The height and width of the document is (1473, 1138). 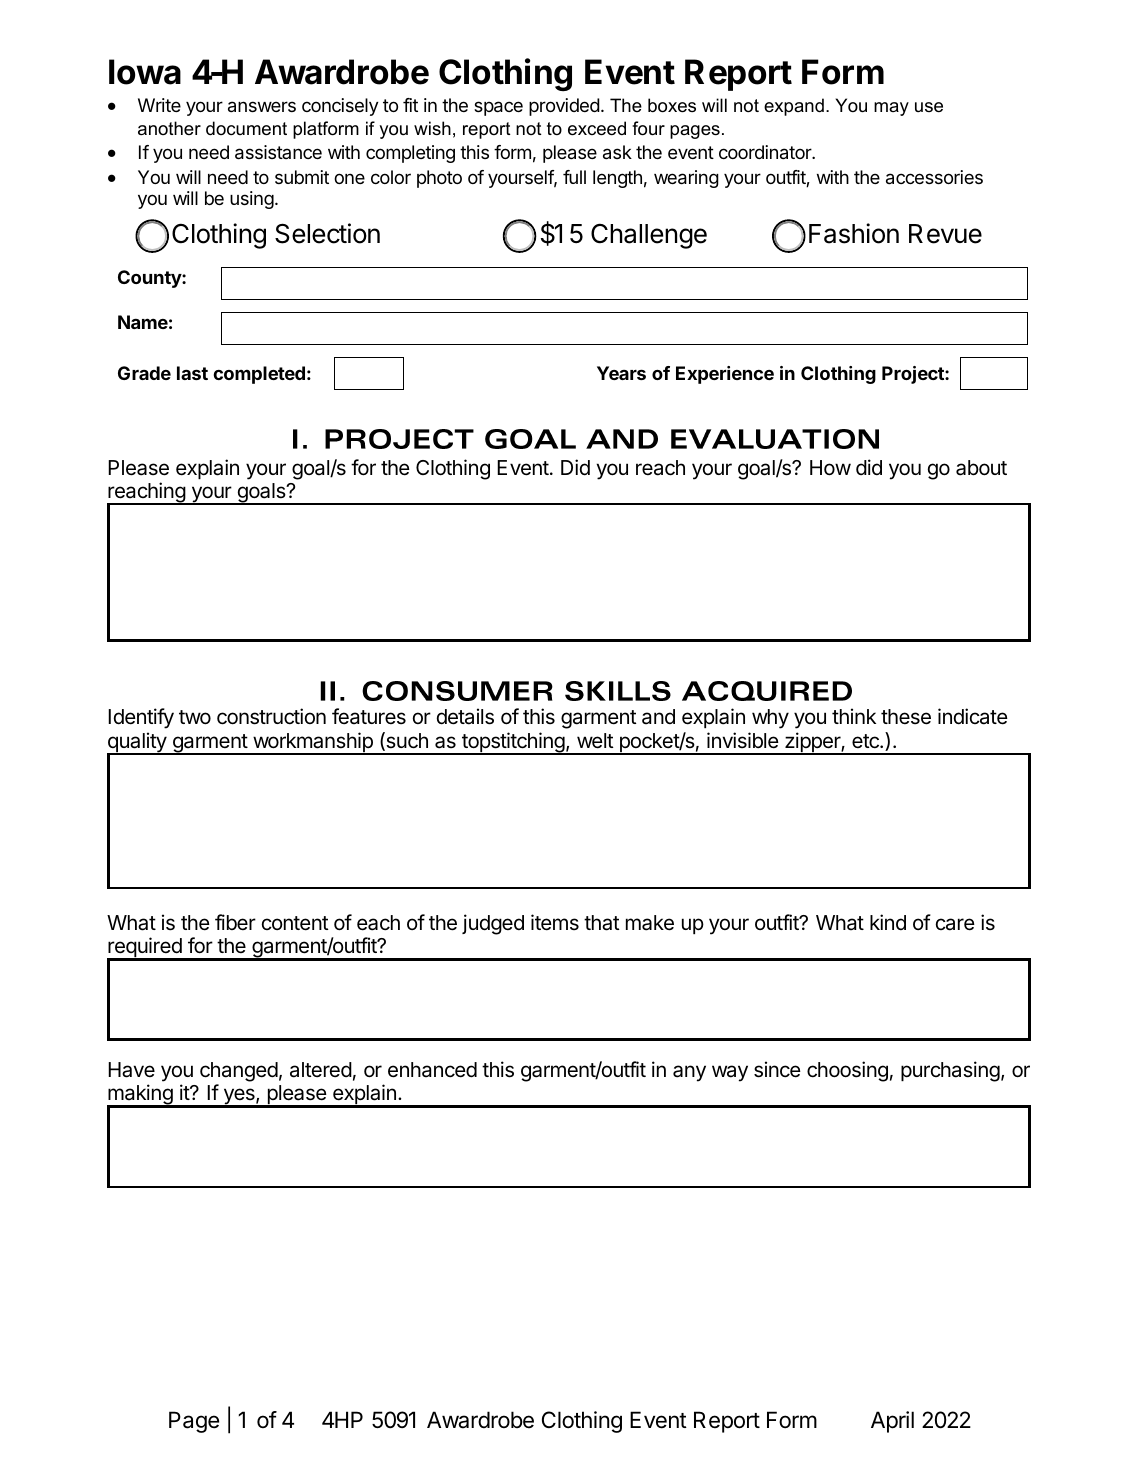 What do you see at coordinates (847, 1071) in the document?
I see `choosing` at bounding box center [847, 1071].
